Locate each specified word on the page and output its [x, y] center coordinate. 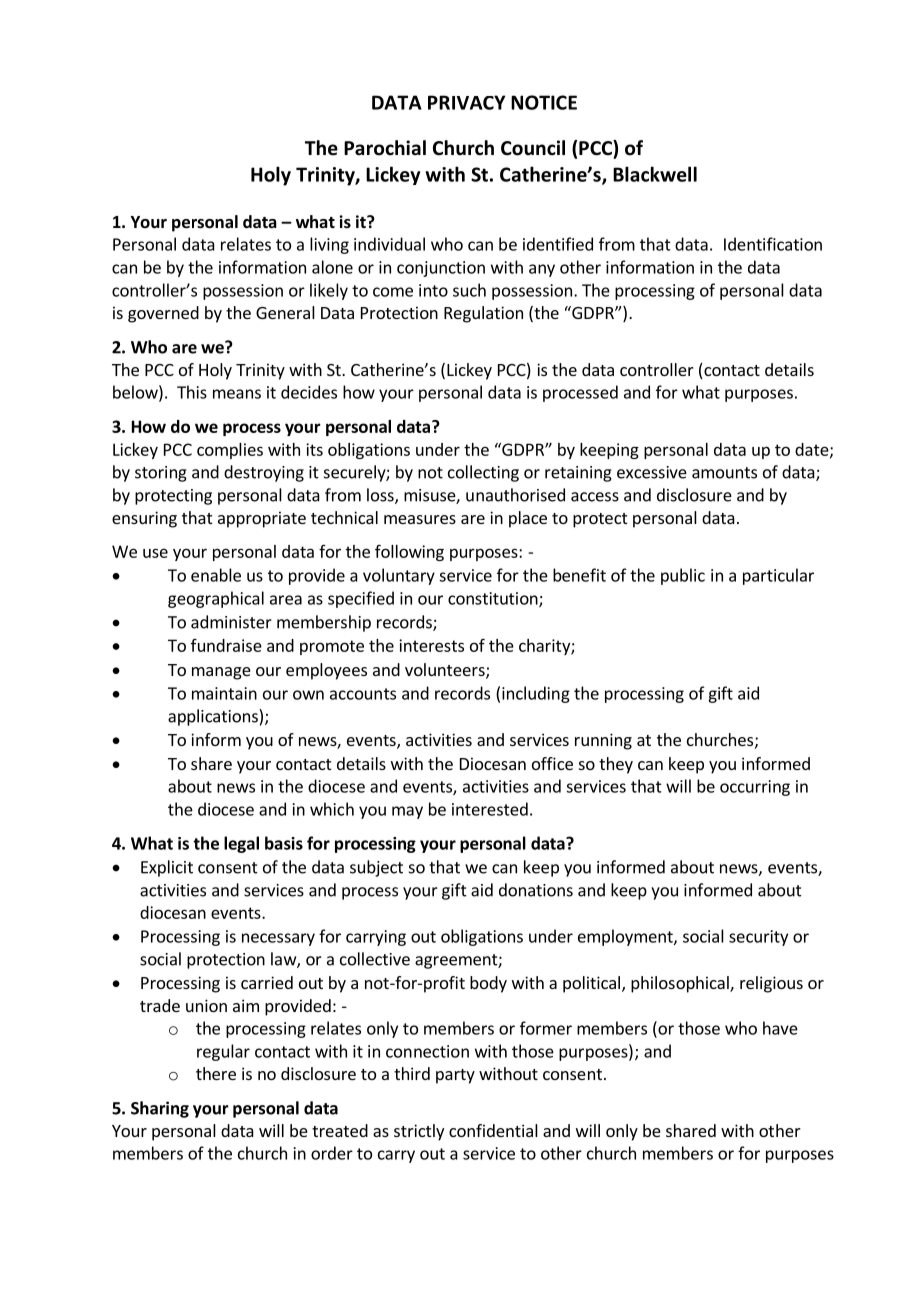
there [216, 1073]
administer [231, 622]
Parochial [385, 148]
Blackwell [655, 174]
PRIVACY [466, 102]
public [683, 576]
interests [431, 645]
